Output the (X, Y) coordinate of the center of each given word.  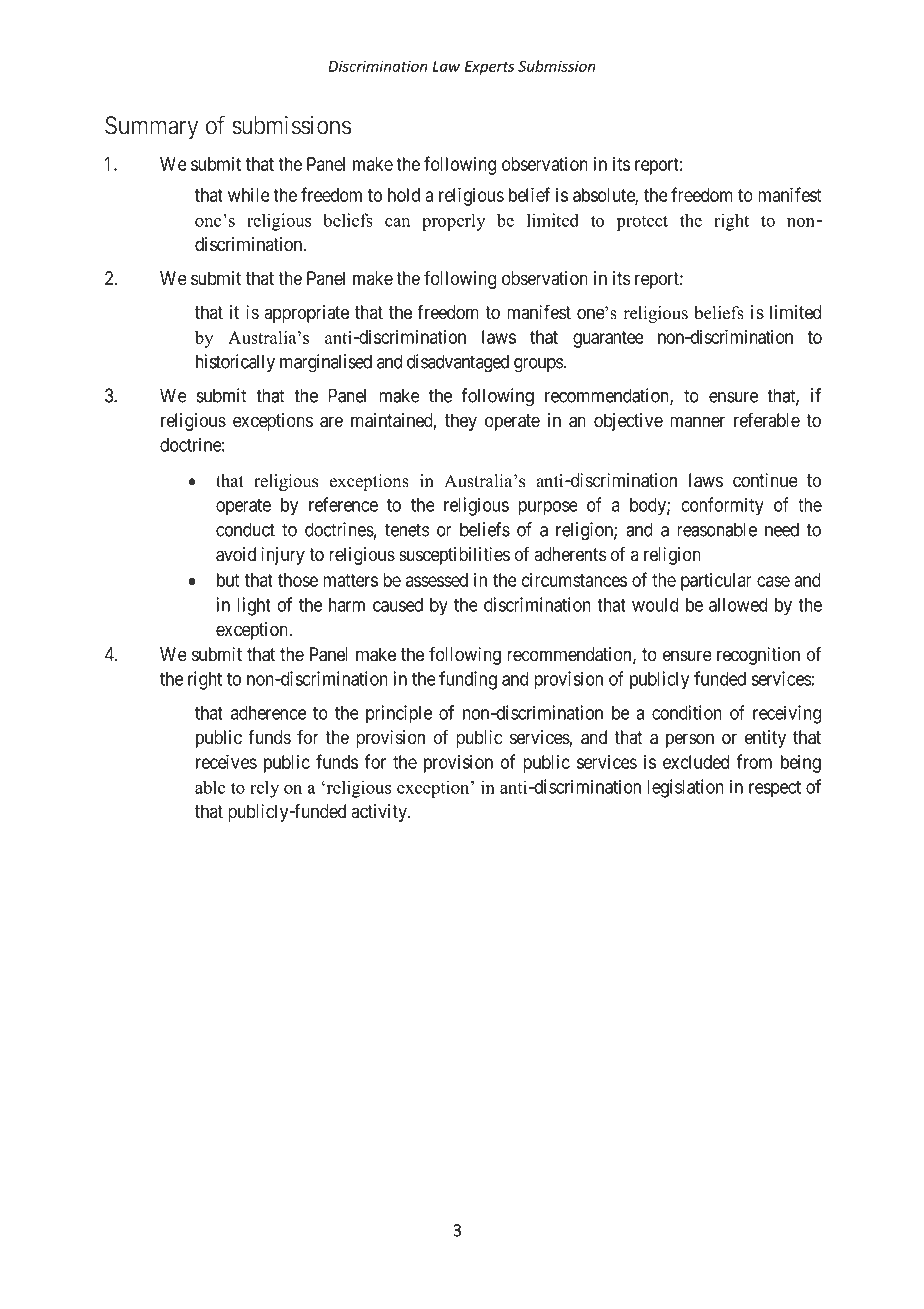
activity (380, 813)
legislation (685, 788)
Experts (489, 68)
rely (264, 789)
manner (697, 422)
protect (642, 223)
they (461, 422)
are (331, 422)
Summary (152, 128)
